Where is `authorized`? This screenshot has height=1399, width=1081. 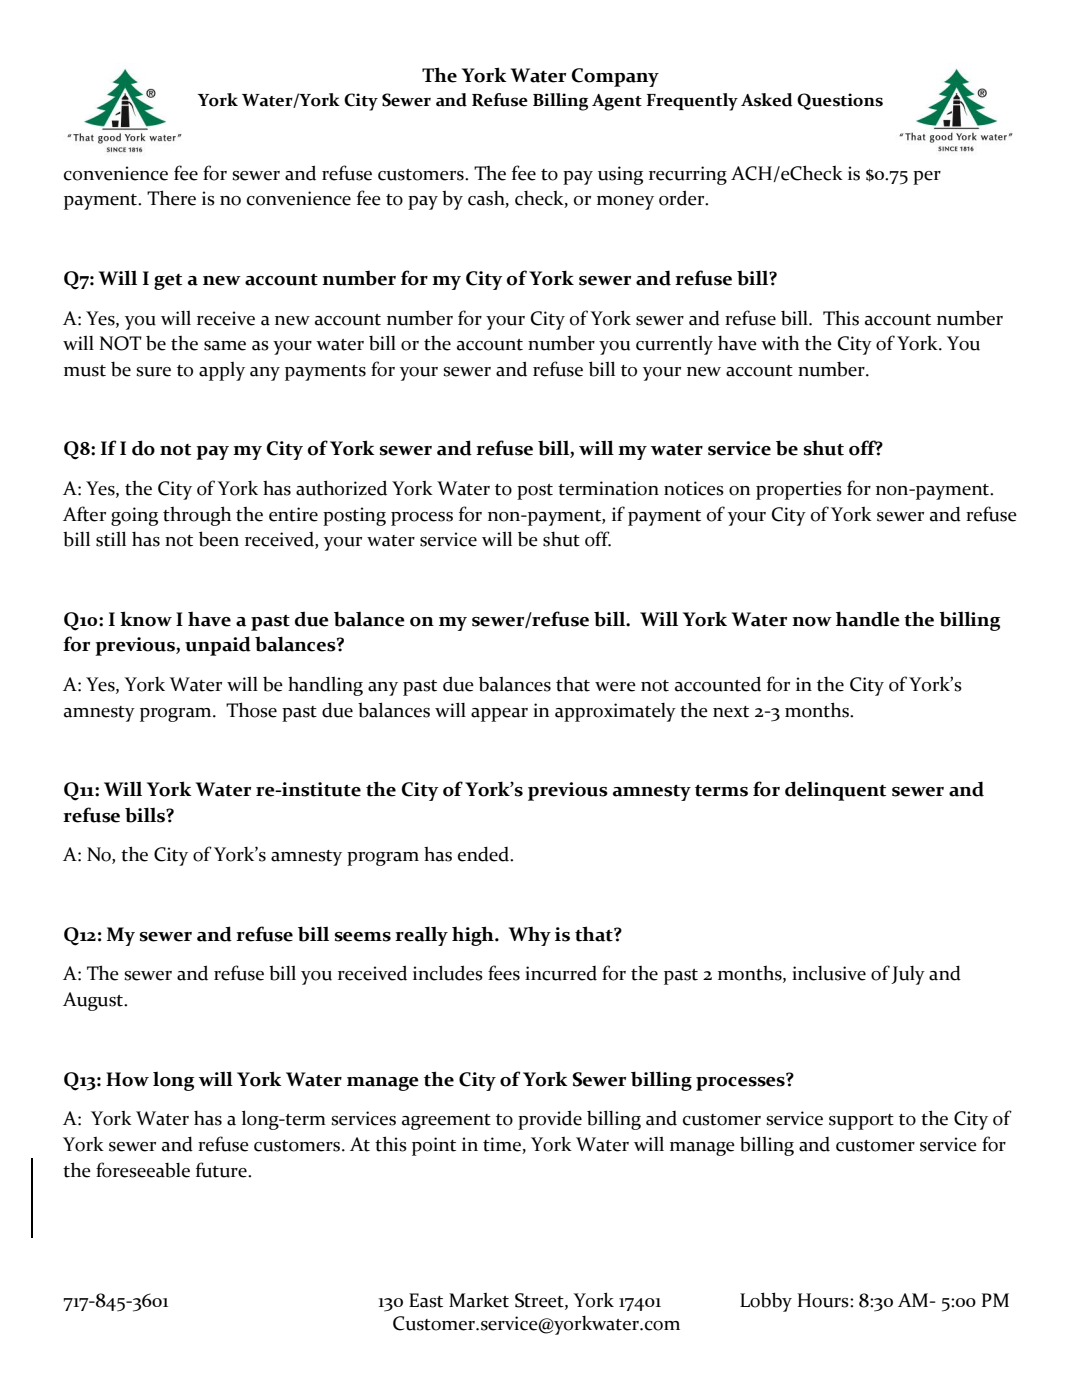 authorized is located at coordinates (341, 488).
